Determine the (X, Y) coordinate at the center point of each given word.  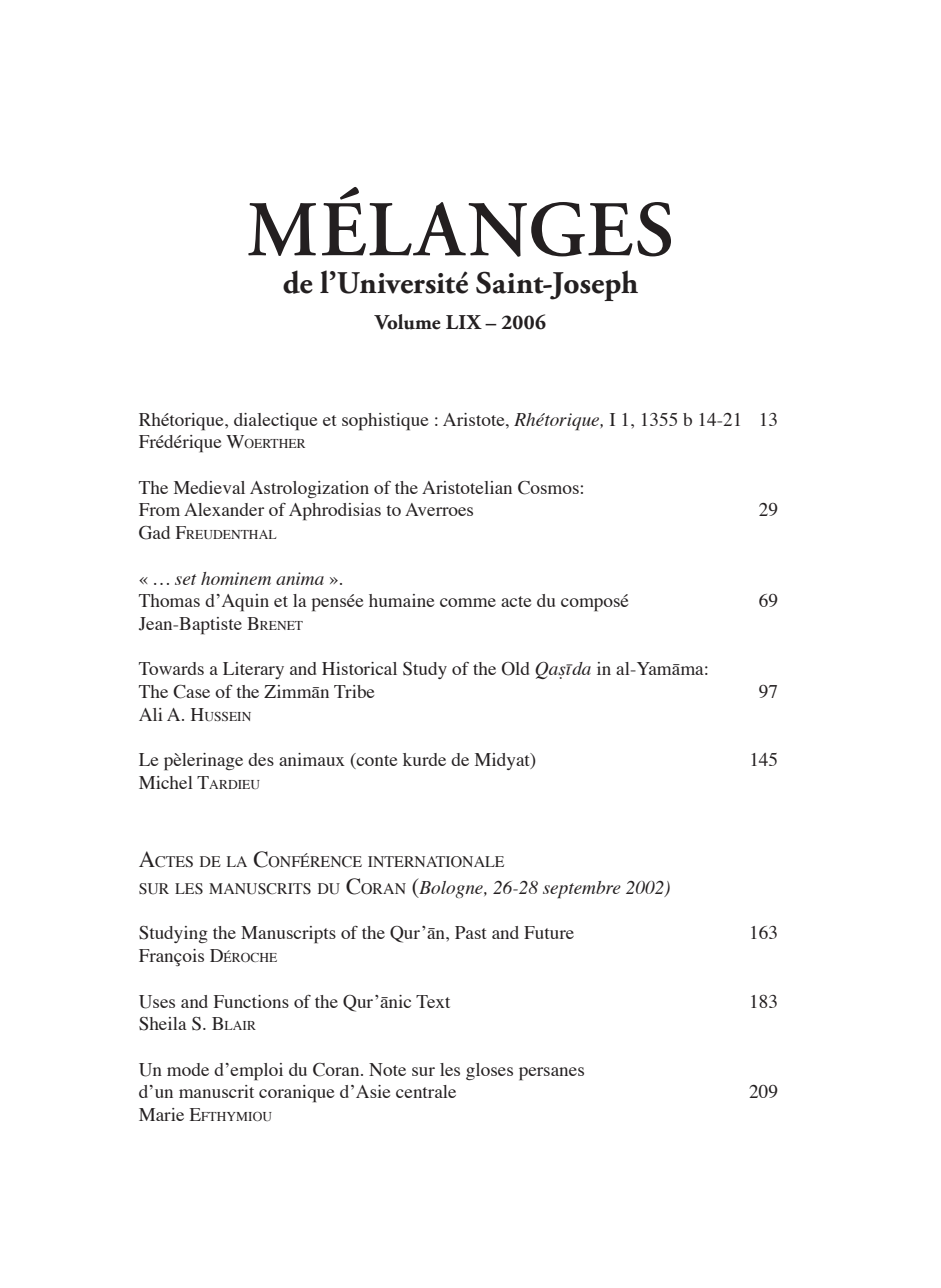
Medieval (209, 487)
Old (515, 669)
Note (387, 1069)
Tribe (354, 691)
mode (188, 1069)
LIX (464, 322)
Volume (407, 322)
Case (191, 691)
